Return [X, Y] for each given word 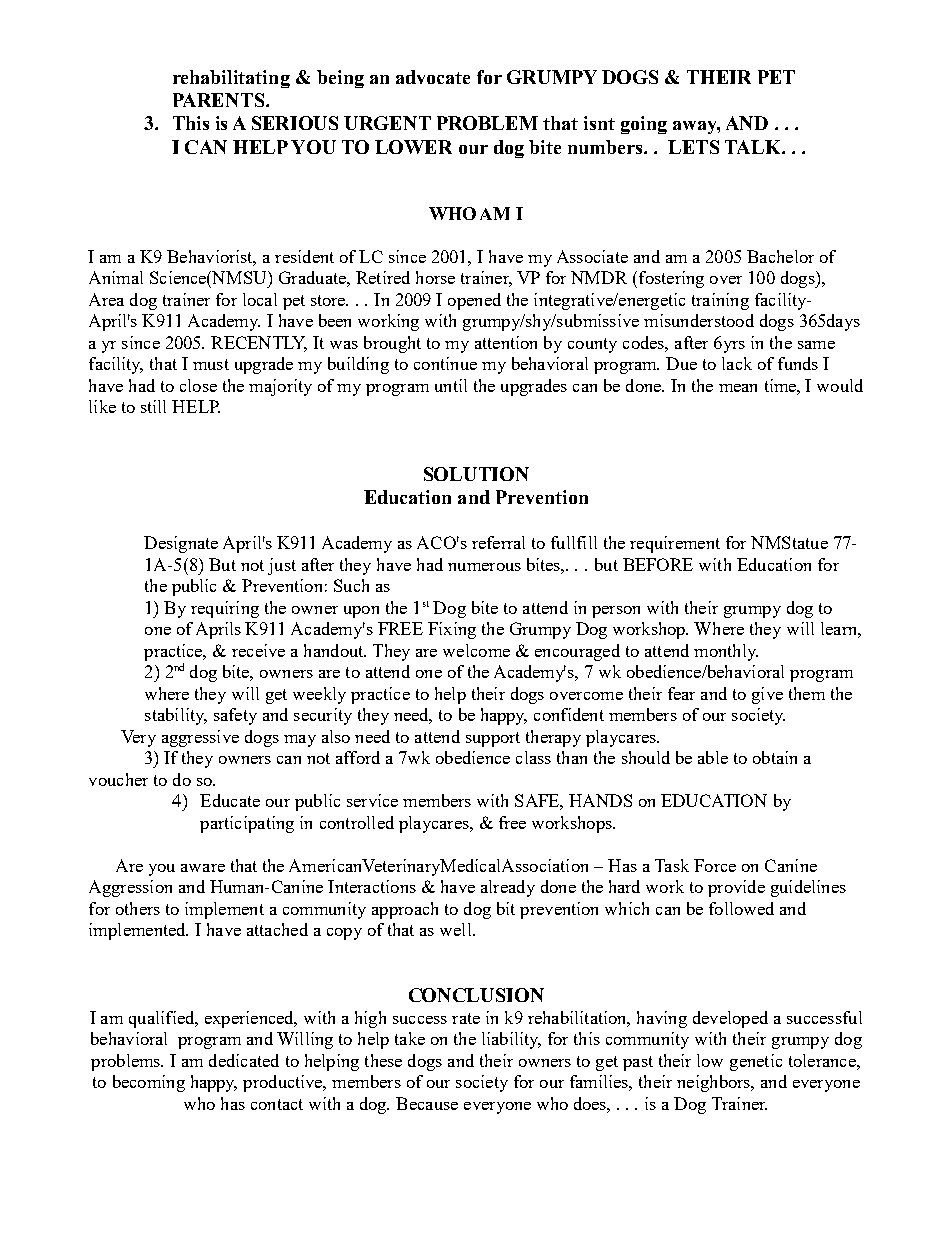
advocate [433, 77]
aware [203, 868]
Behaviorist [211, 258]
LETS [693, 147]
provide [736, 888]
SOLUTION [476, 474]
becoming [149, 1083]
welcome [476, 650]
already [508, 888]
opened [474, 301]
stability [176, 716]
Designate [181, 544]
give [767, 695]
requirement [675, 544]
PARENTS [220, 100]
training [720, 301]
